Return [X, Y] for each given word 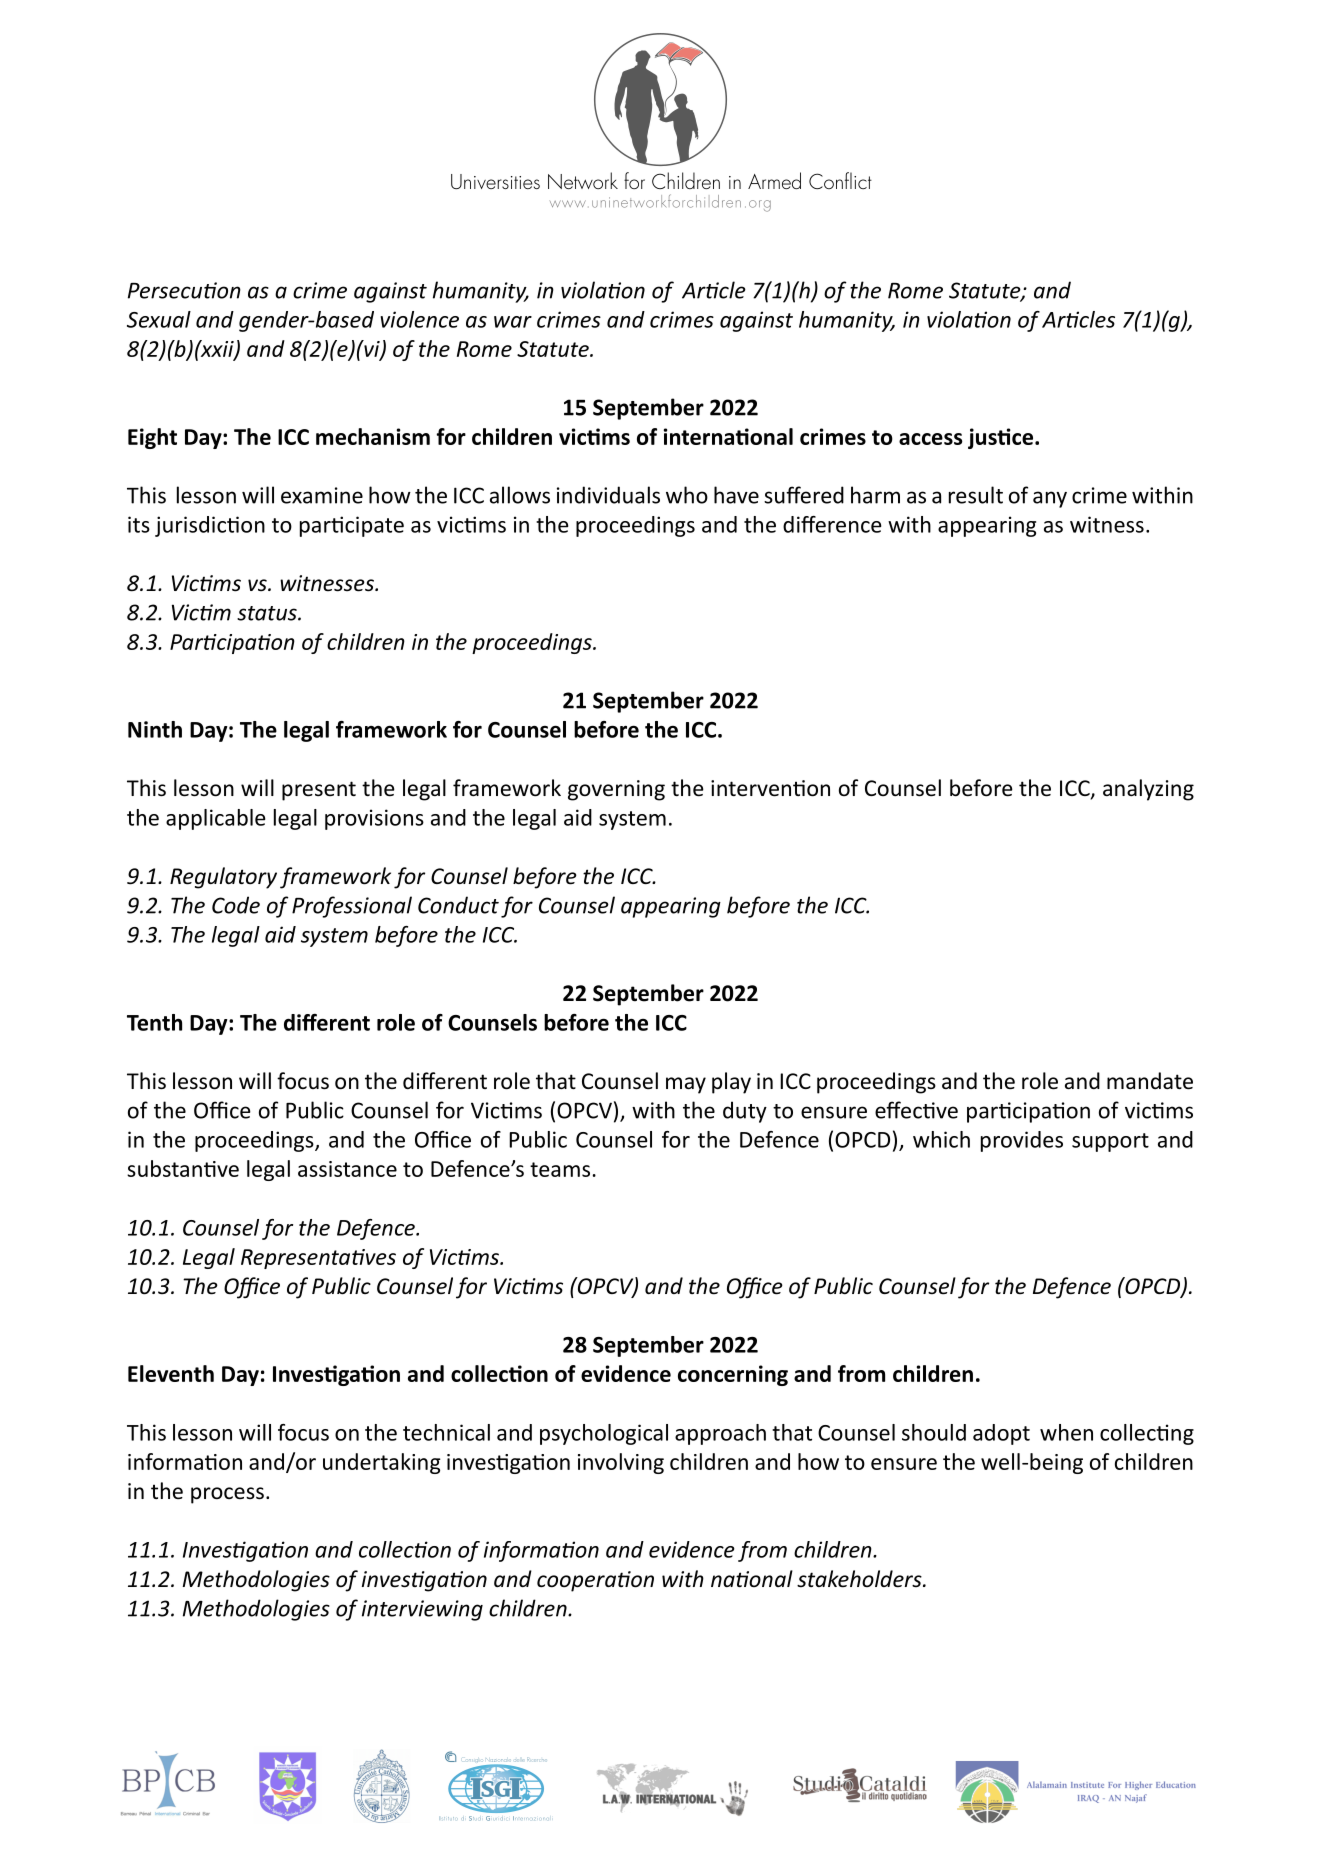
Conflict [840, 180]
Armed [774, 180]
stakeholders [860, 1579]
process [227, 1495]
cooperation [595, 1581]
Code [236, 905]
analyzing [1148, 790]
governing [616, 790]
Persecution [184, 290]
